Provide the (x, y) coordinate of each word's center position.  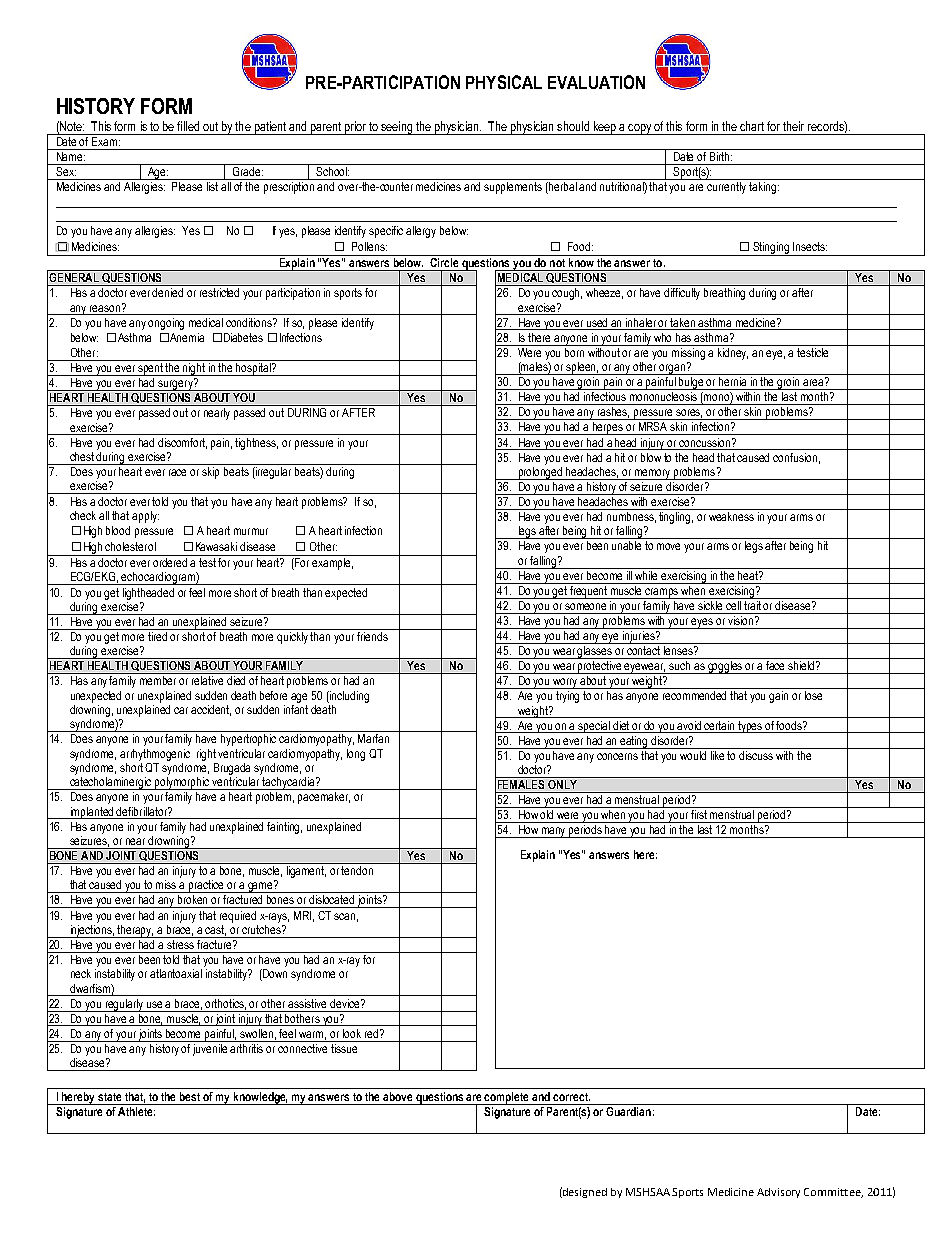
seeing (396, 128)
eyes (702, 623)
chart (752, 126)
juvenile (211, 1048)
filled (188, 126)
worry (565, 683)
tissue (344, 1047)
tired (157, 636)
